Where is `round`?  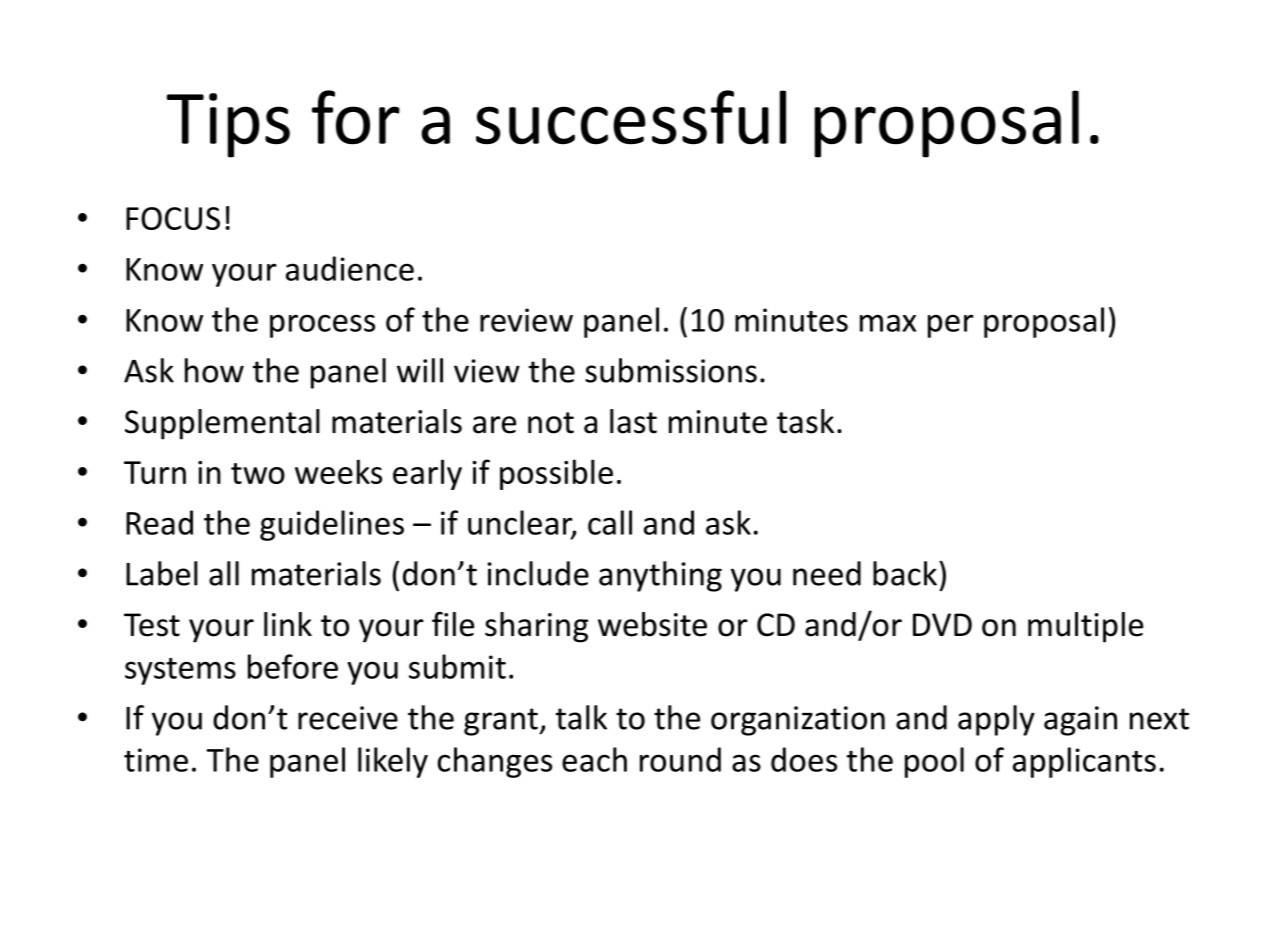
round is located at coordinates (680, 759).
